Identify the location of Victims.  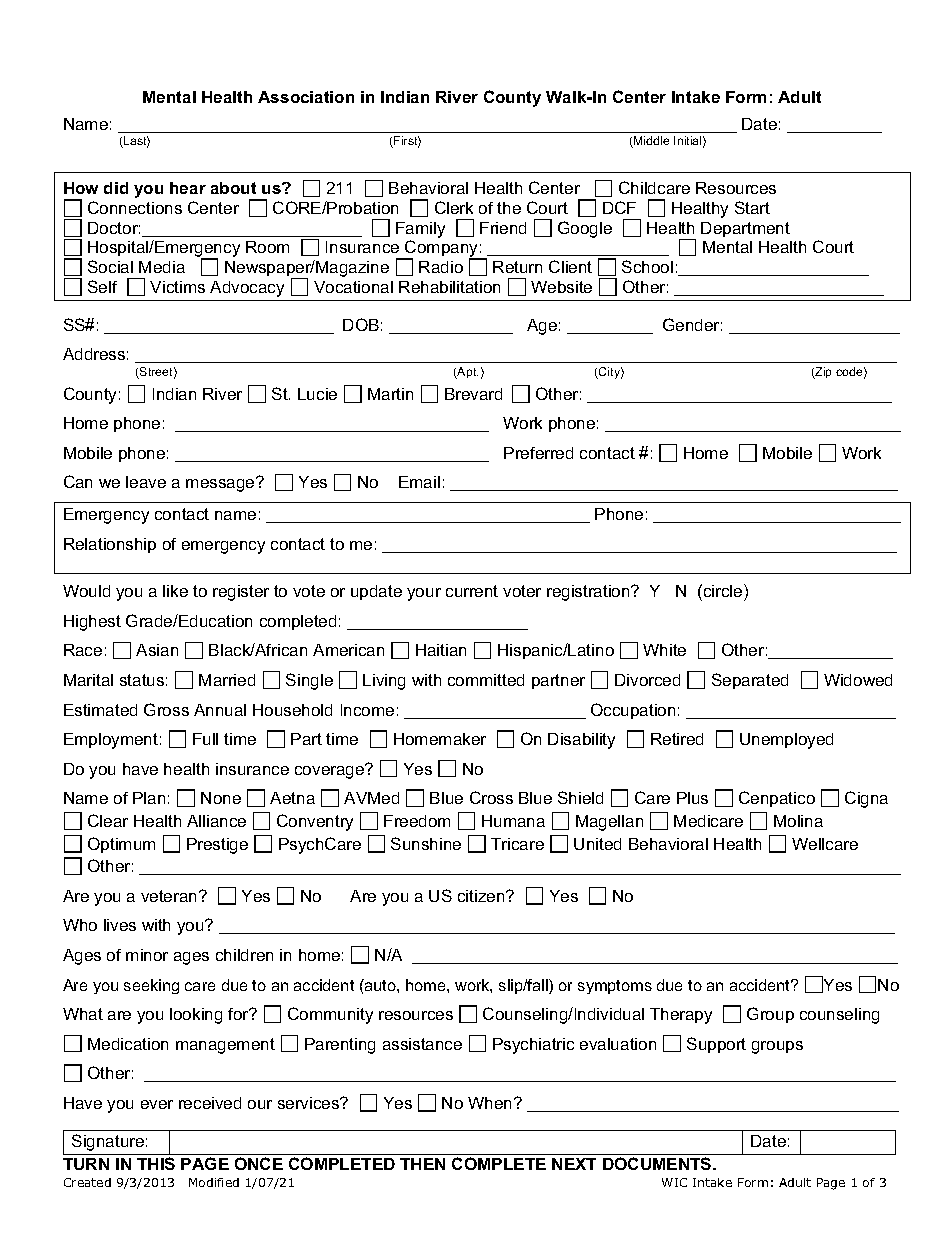
(177, 287).
